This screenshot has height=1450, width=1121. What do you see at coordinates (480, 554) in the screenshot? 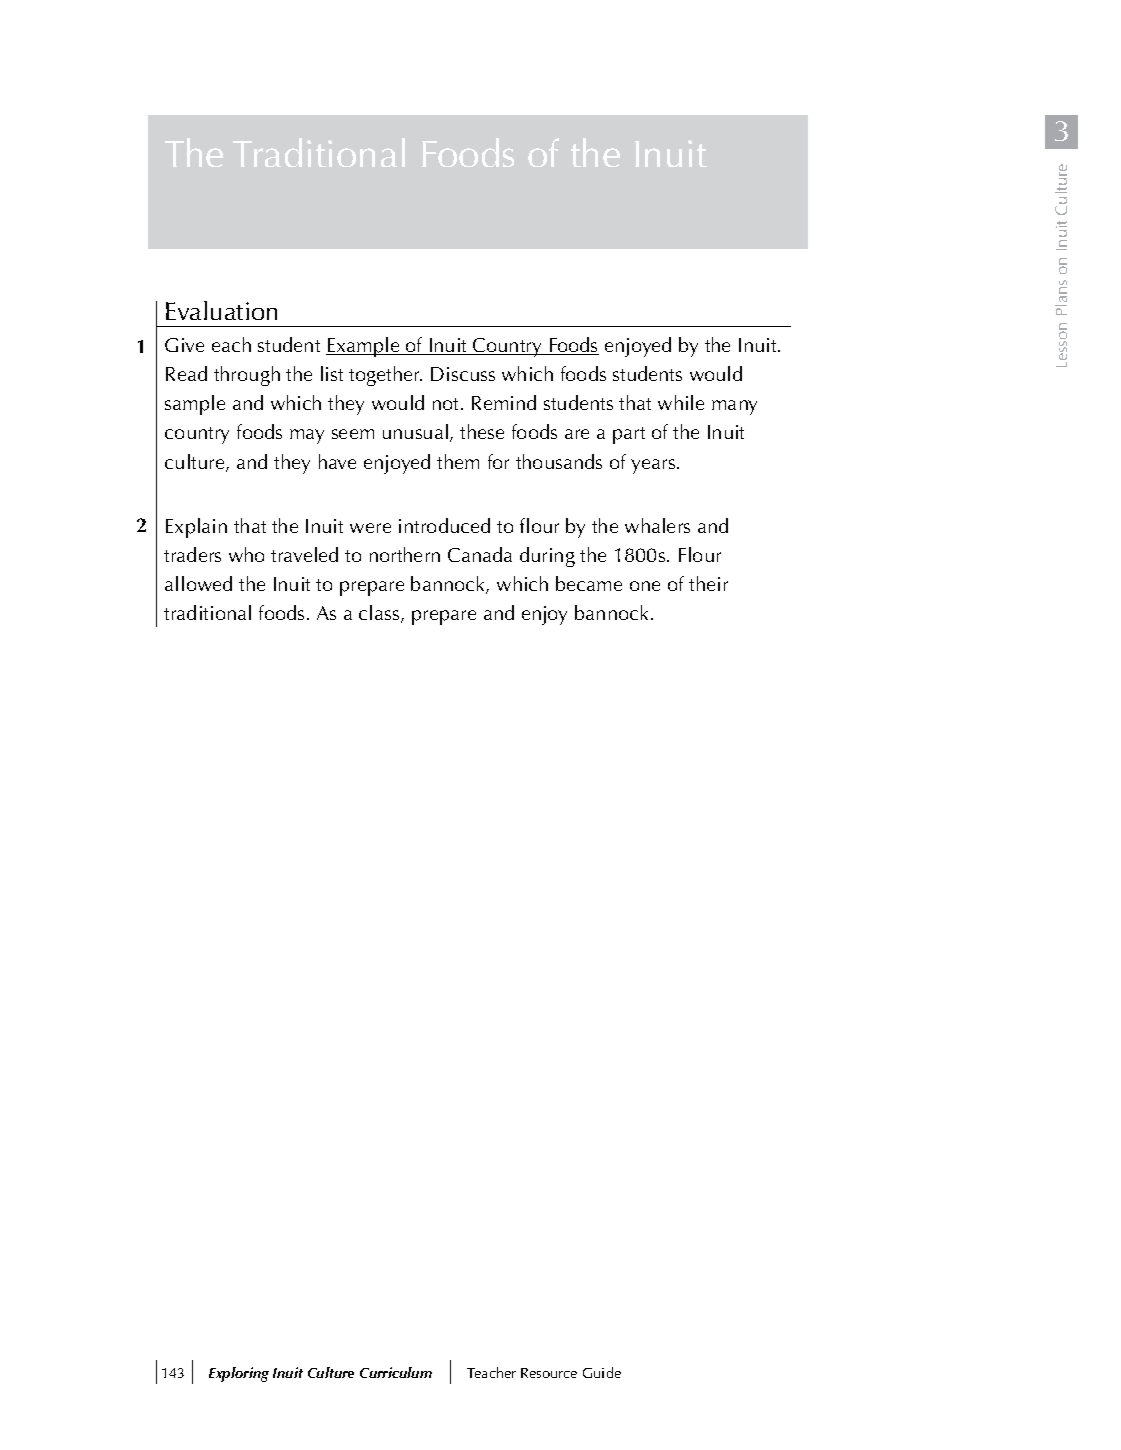
I see `Canada` at bounding box center [480, 554].
